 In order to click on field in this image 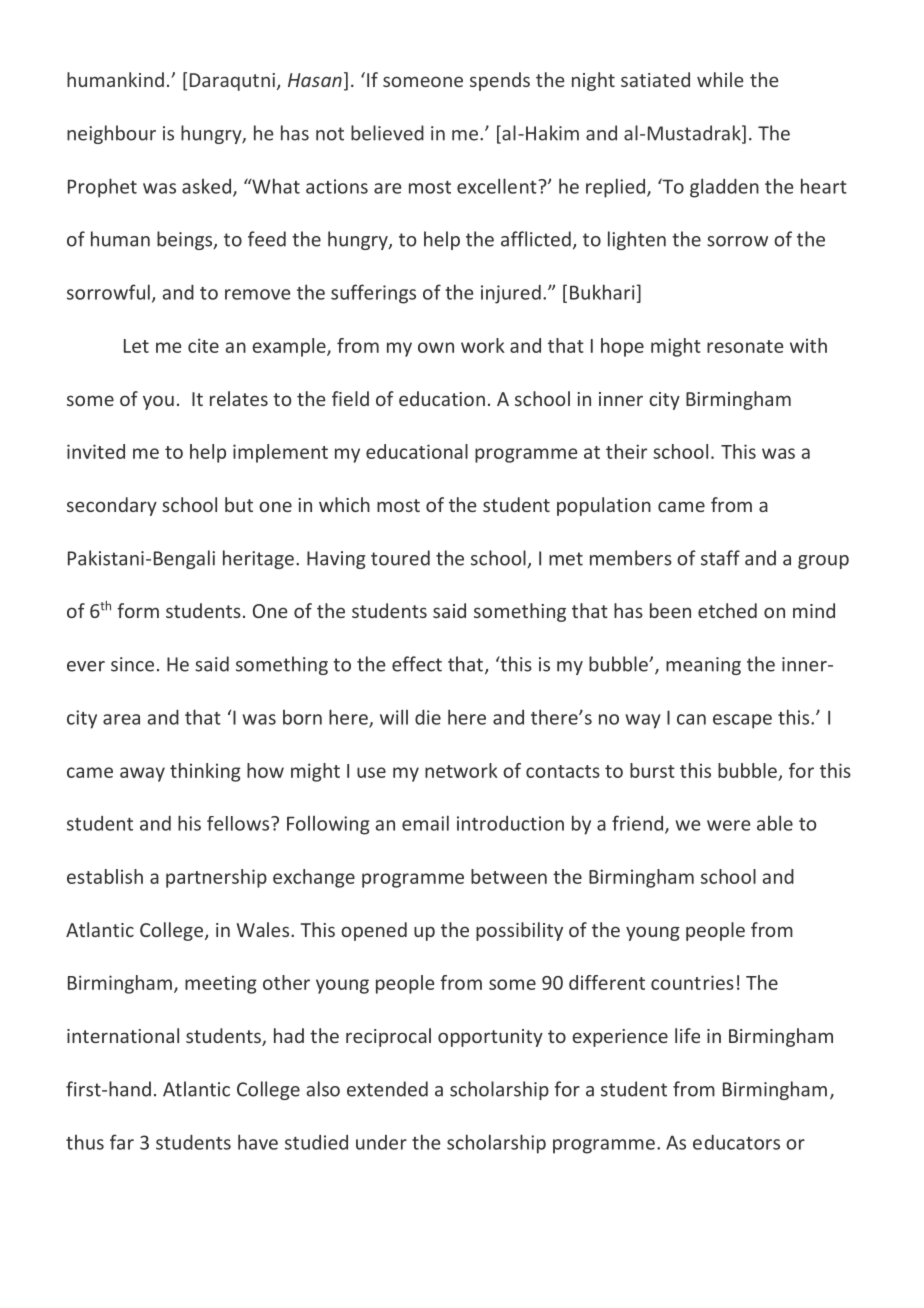, I will do `click(350, 398)`.
